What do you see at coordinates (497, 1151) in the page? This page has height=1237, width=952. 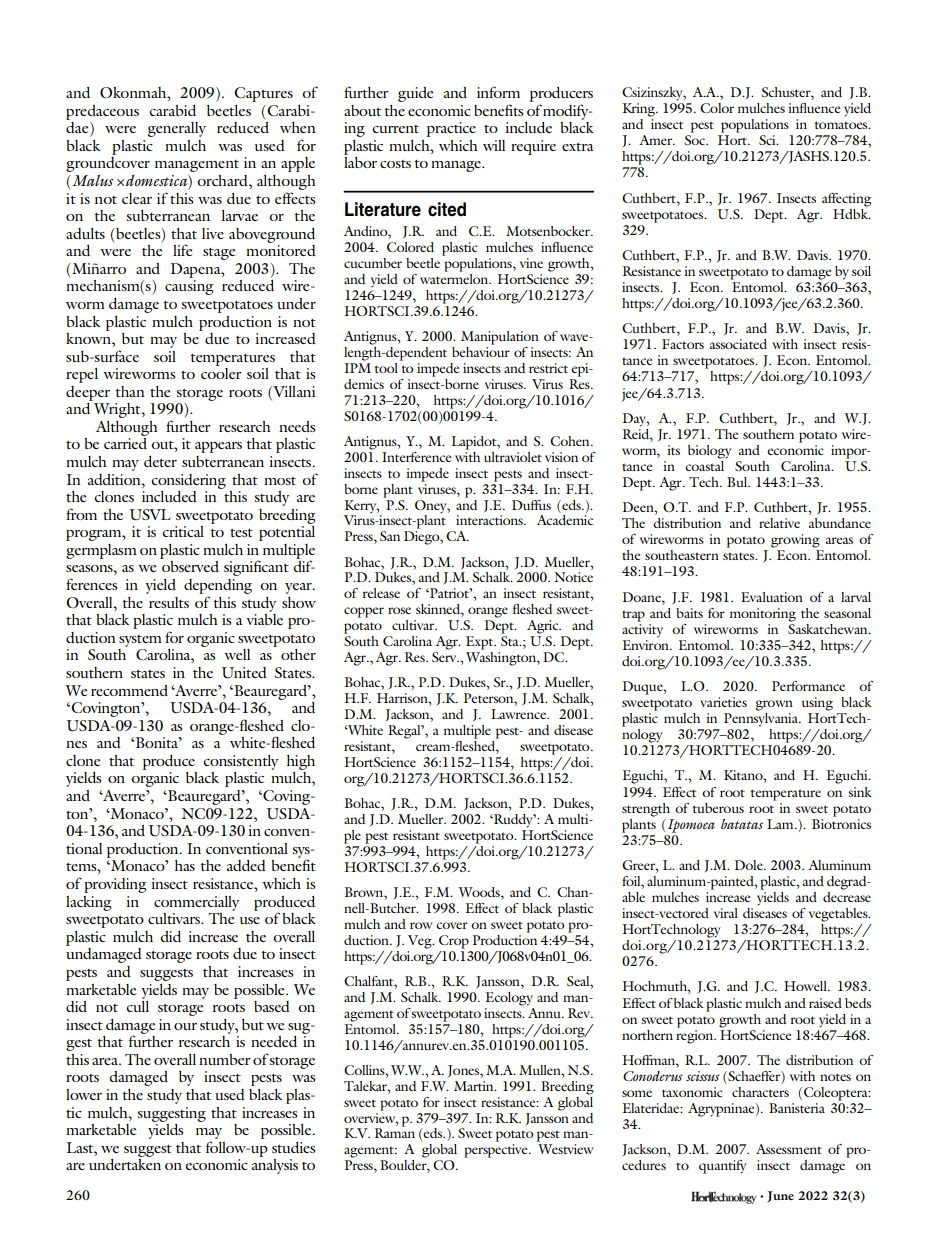 I see `perspective` at bounding box center [497, 1151].
